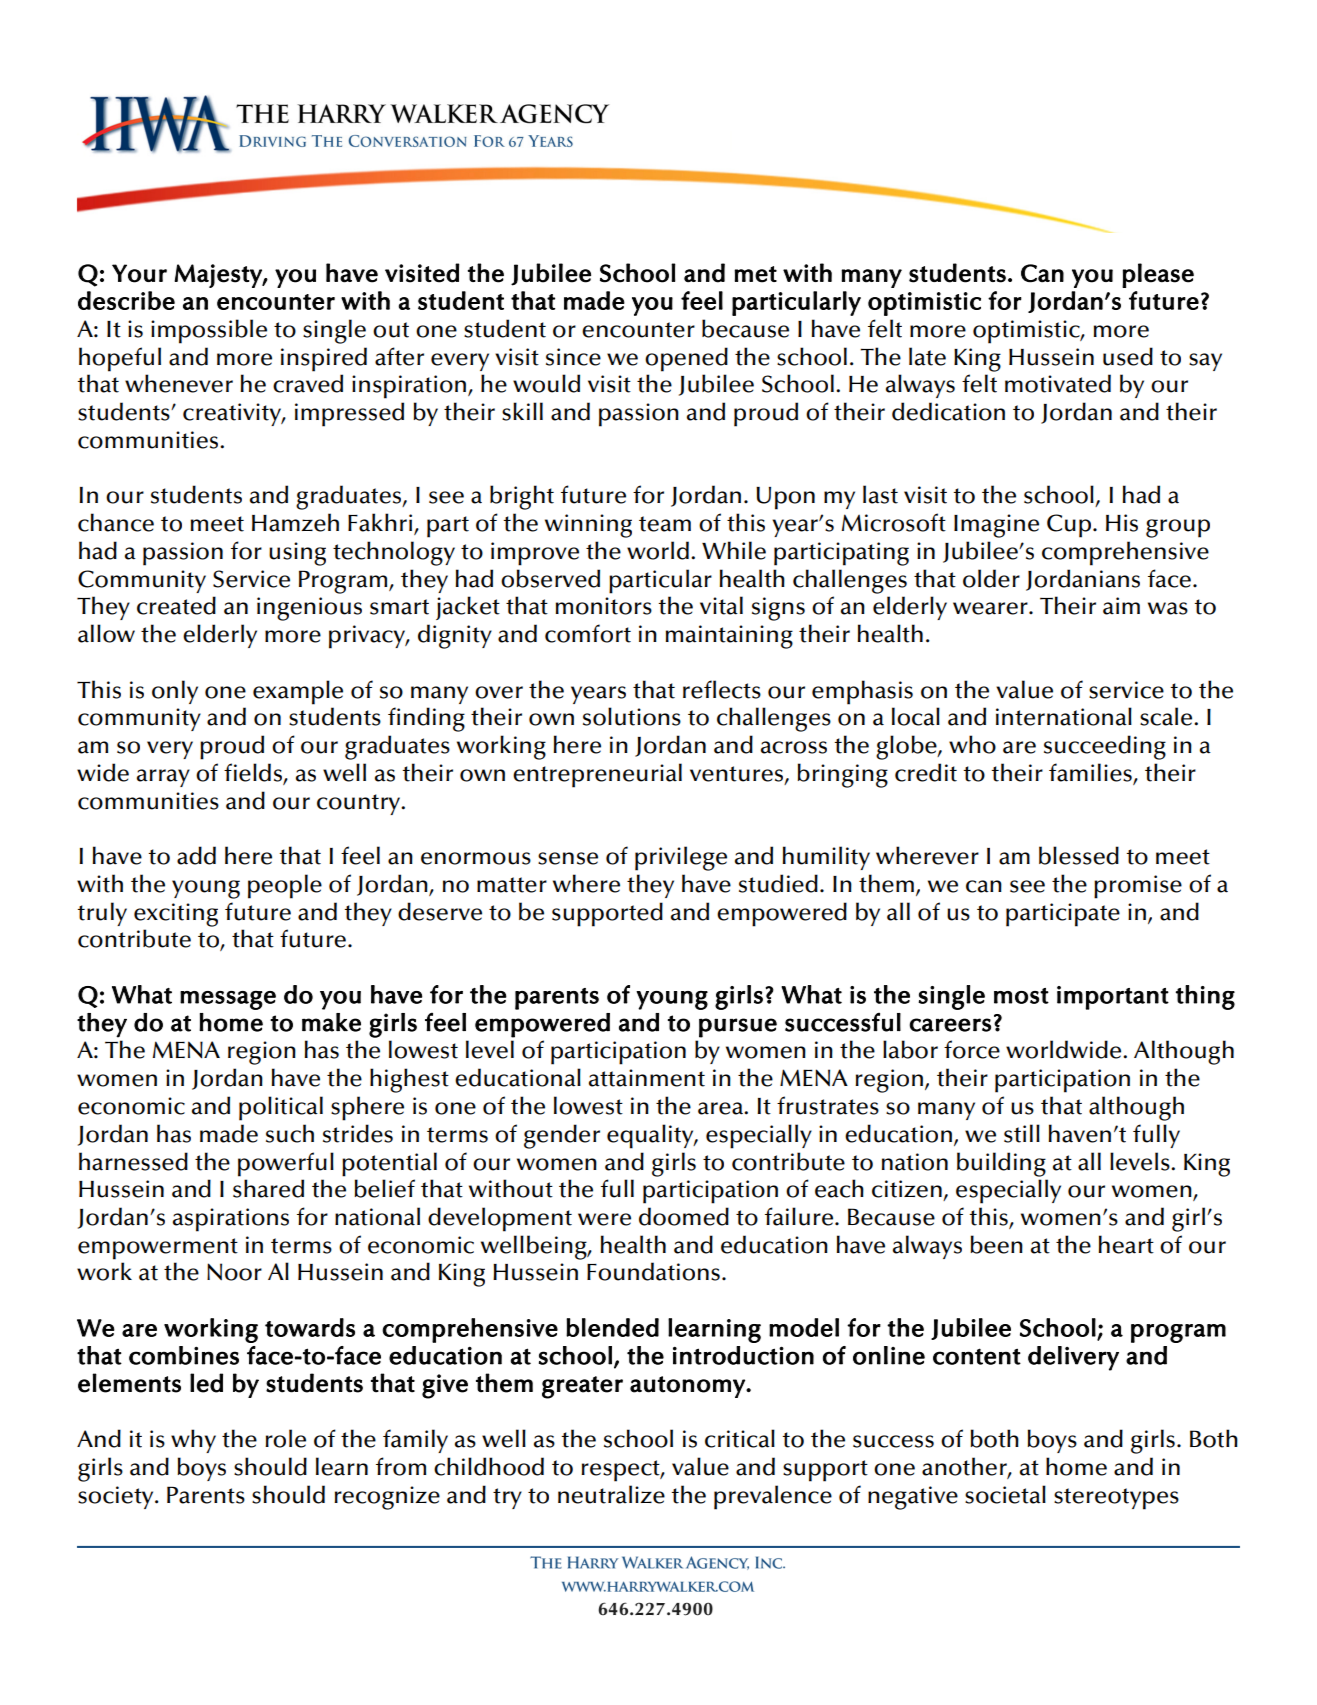  Describe the element at coordinates (597, 775) in the image. I see `entrepreneurial` at that location.
